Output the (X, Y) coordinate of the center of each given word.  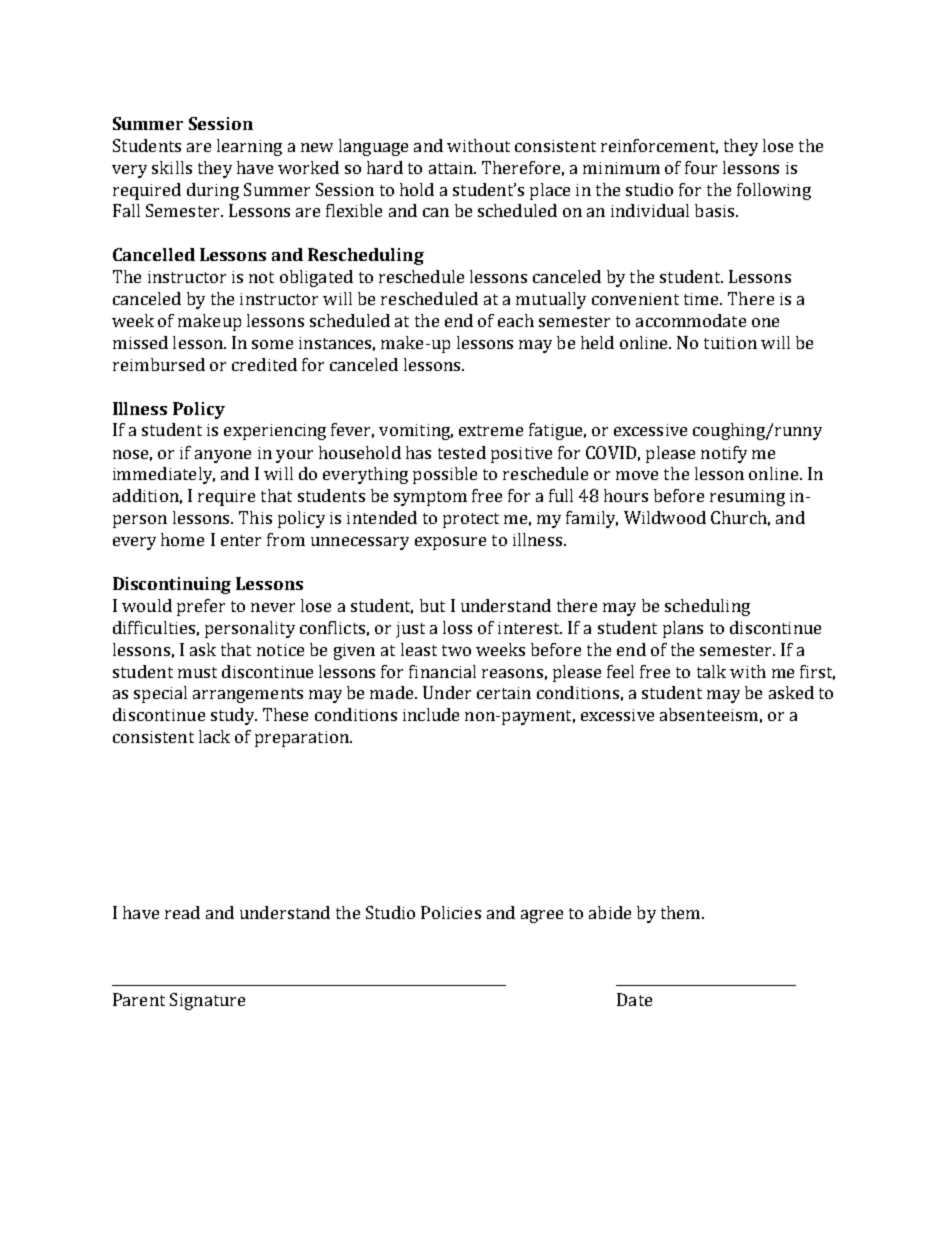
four (701, 167)
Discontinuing (172, 585)
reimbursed (159, 364)
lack (214, 736)
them (682, 912)
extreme (491, 430)
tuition (730, 343)
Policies (451, 912)
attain (452, 168)
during (213, 191)
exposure (450, 543)
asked (791, 692)
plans (683, 629)
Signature (207, 1001)
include (431, 714)
